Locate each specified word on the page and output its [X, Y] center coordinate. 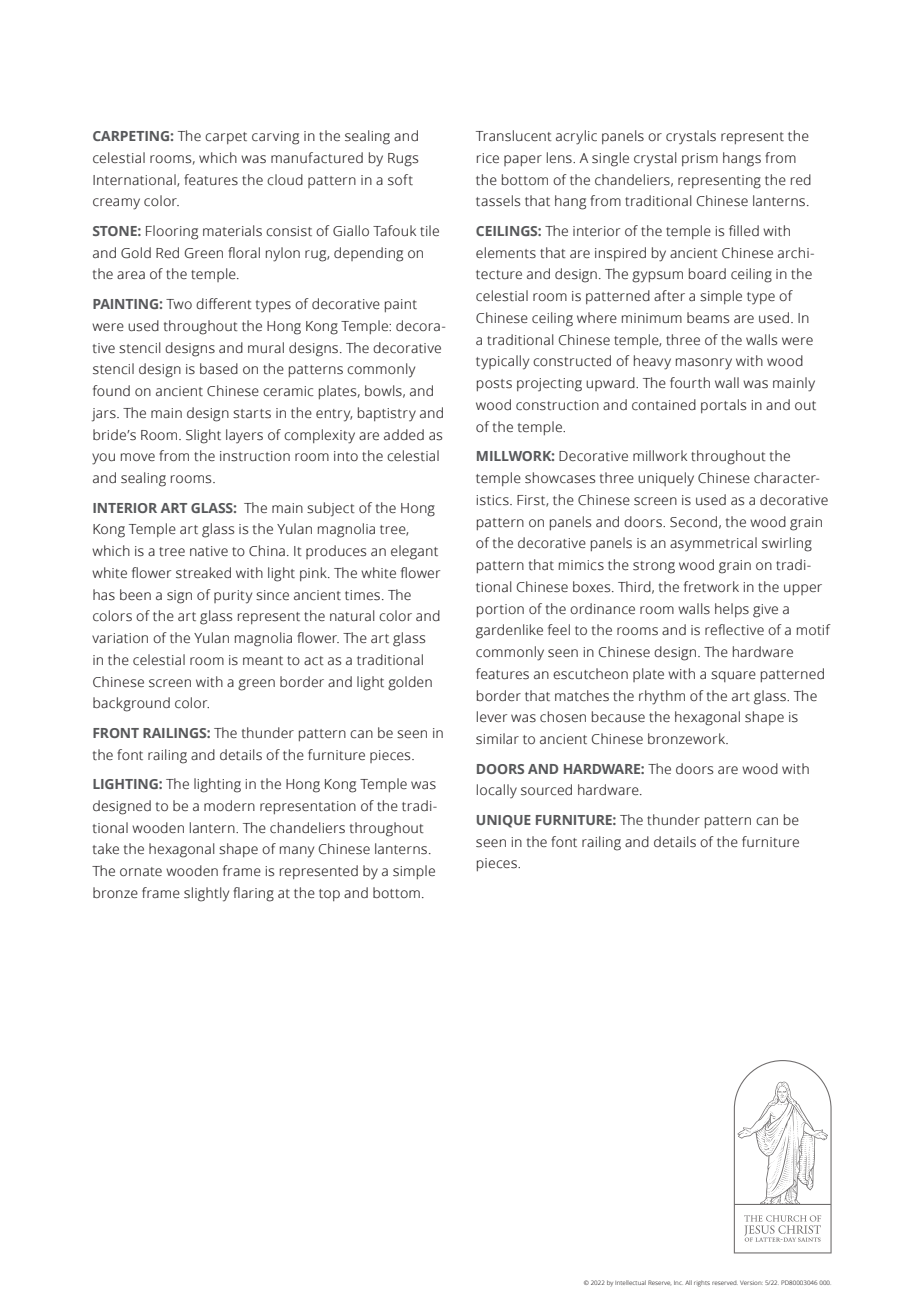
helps [732, 610]
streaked [203, 573]
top [329, 895]
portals [723, 406]
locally [497, 791]
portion [500, 610]
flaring [253, 894]
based [219, 369]
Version [751, 1283]
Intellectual [630, 1282]
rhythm [662, 697]
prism [700, 159]
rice [488, 158]
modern [229, 805]
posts [494, 385]
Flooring [172, 232]
